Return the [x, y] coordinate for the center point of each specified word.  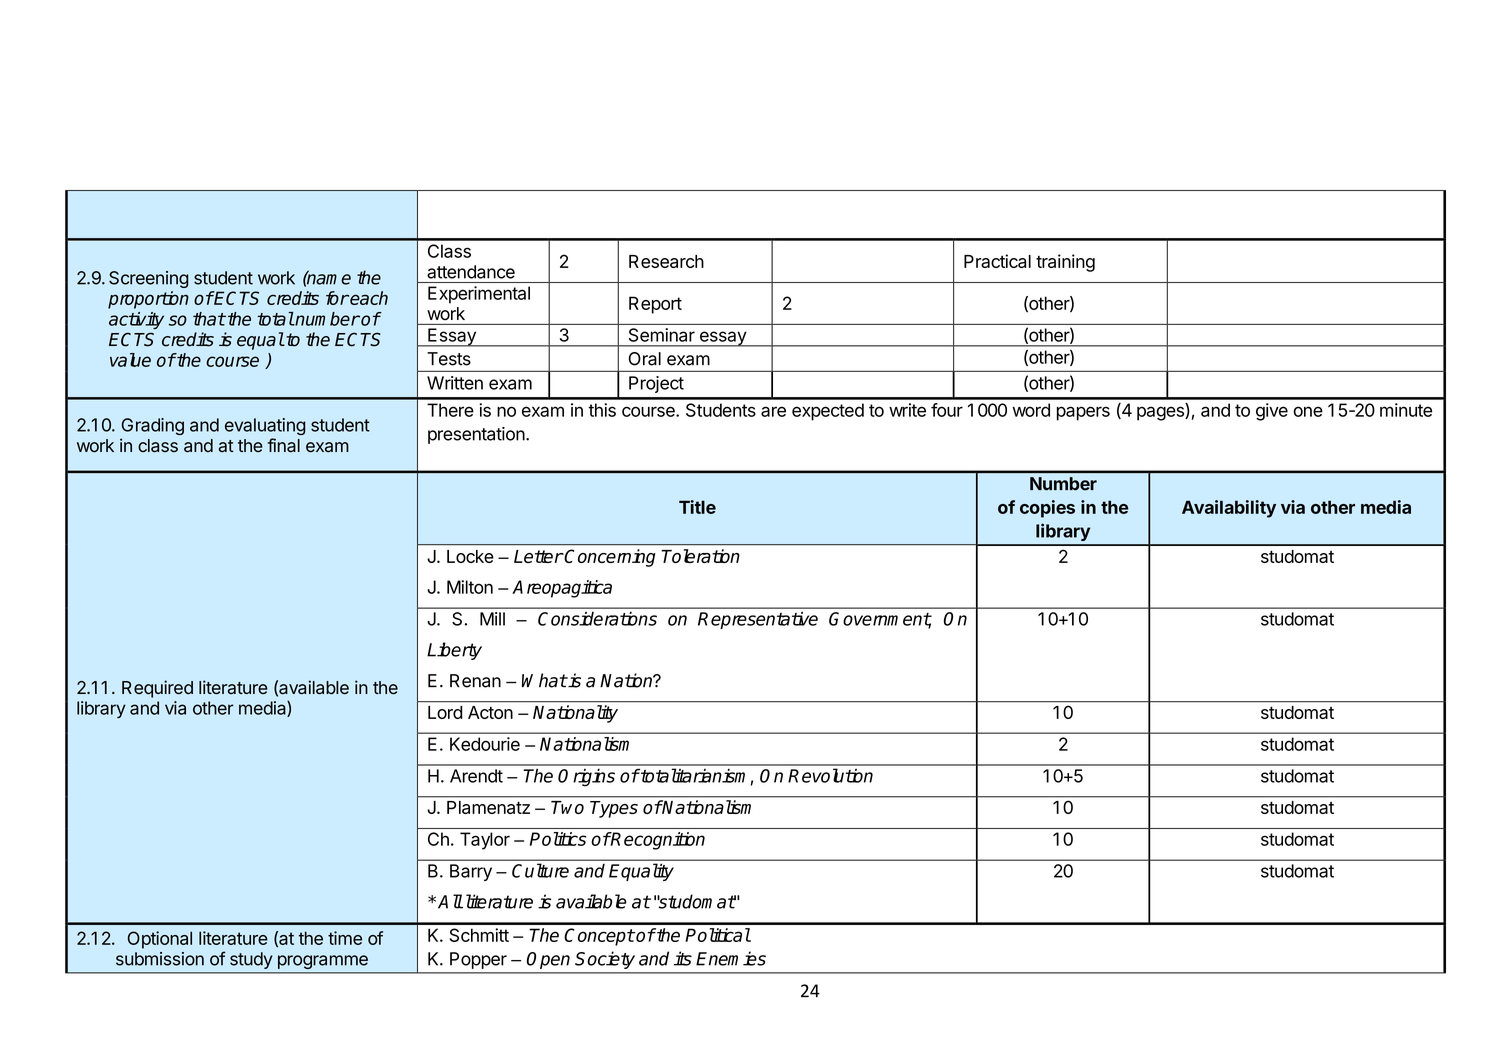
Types [614, 809]
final [284, 445]
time [345, 938]
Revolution [830, 775]
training [1065, 263]
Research [666, 261]
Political [718, 935]
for [337, 298]
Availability [1229, 509]
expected [828, 412]
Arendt [476, 776]
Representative [758, 620]
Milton [470, 587]
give [1272, 412]
